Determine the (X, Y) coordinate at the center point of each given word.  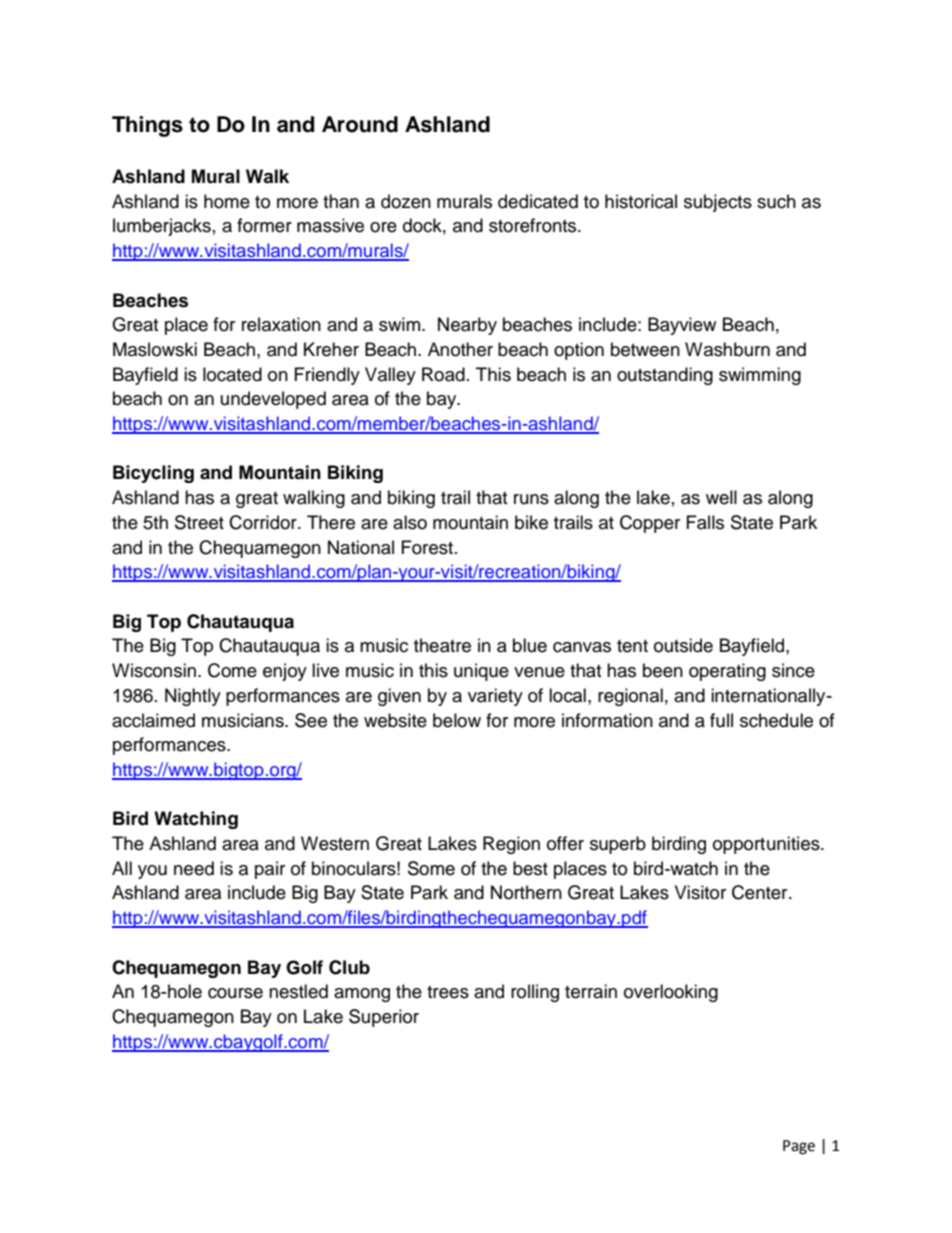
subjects (718, 203)
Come (232, 670)
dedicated (538, 201)
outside (683, 645)
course (235, 993)
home (227, 201)
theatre (442, 645)
